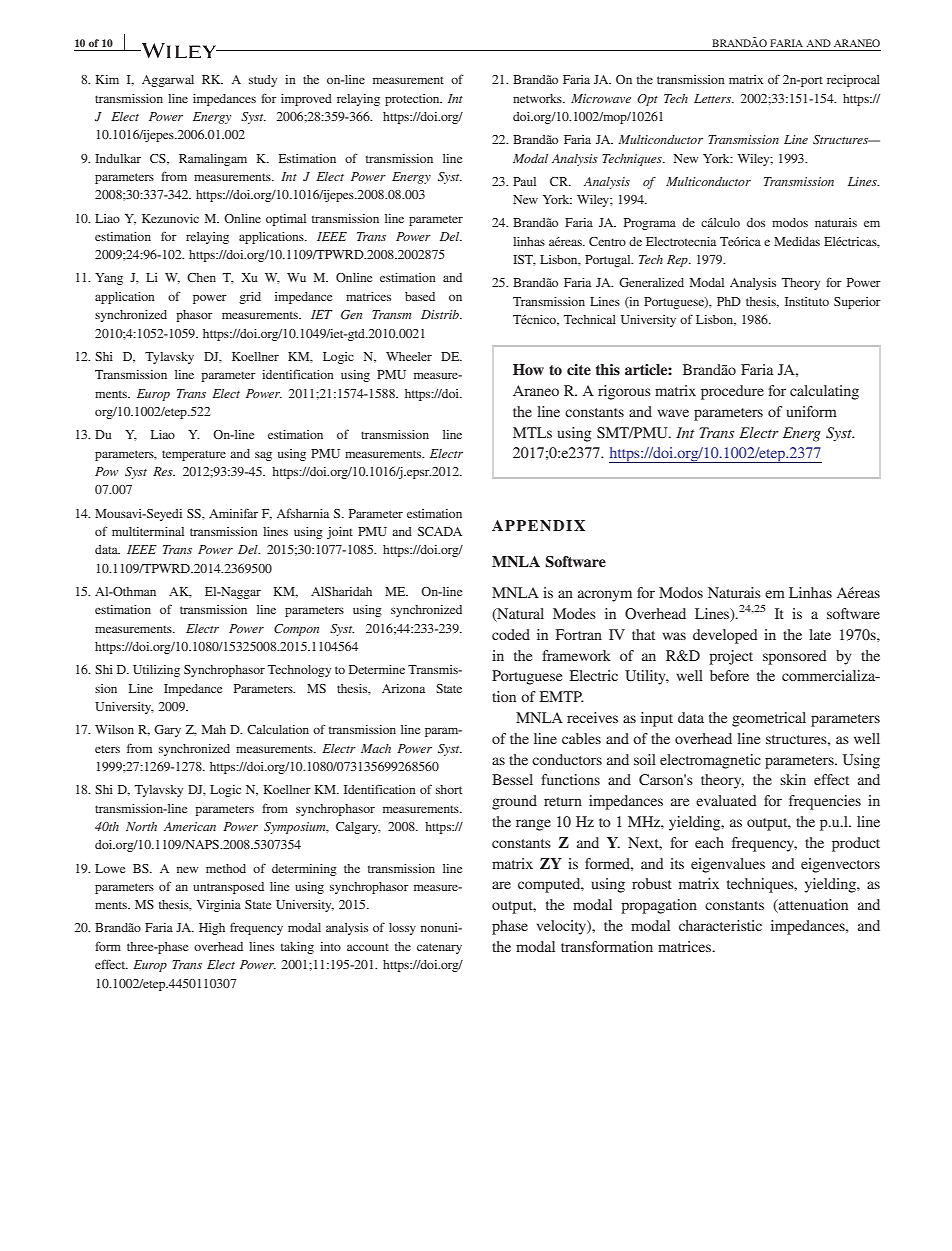 The image size is (952, 1251). What do you see at coordinates (538, 98) in the document?
I see `networks` at bounding box center [538, 98].
